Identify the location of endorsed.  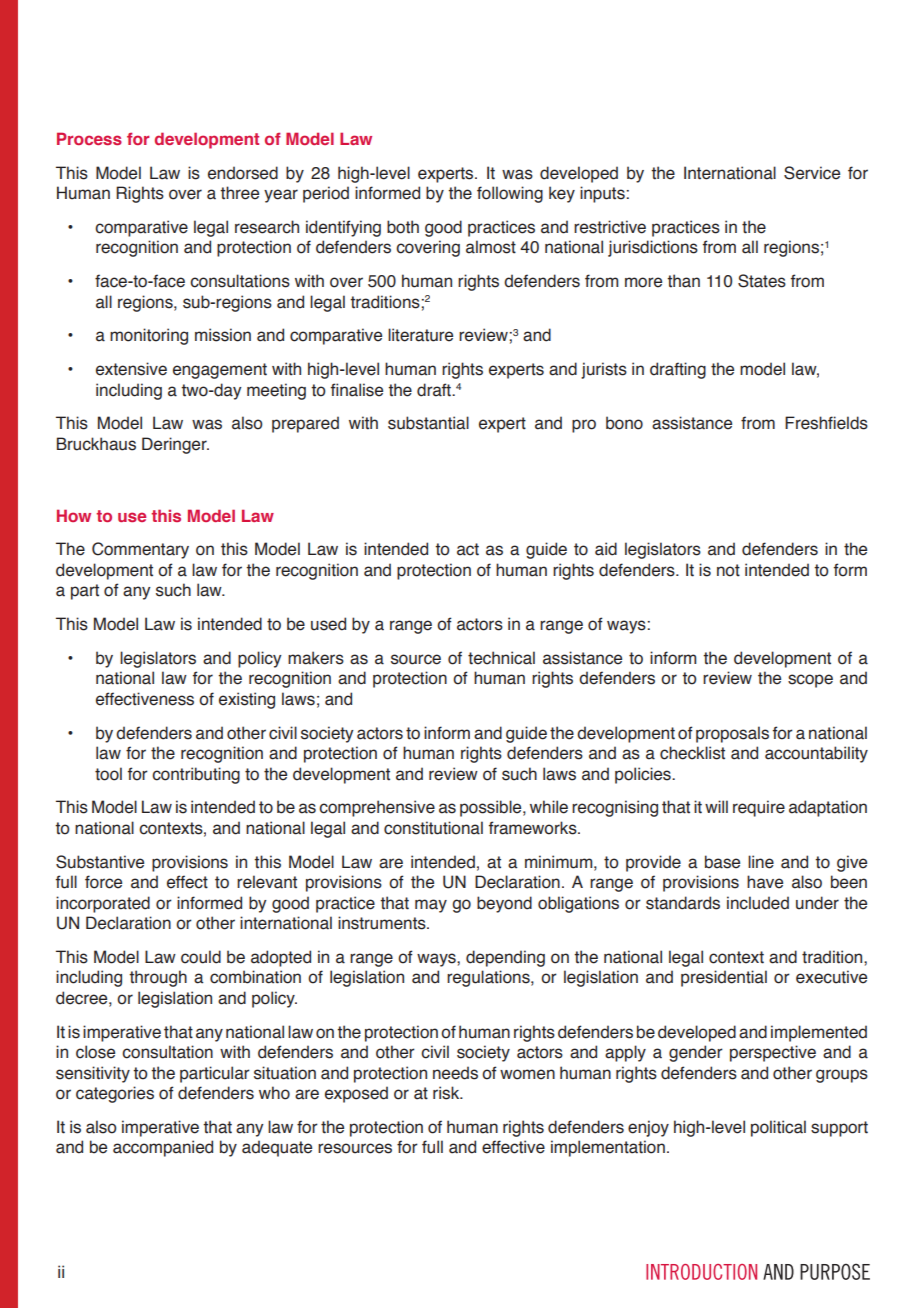
(243, 173).
